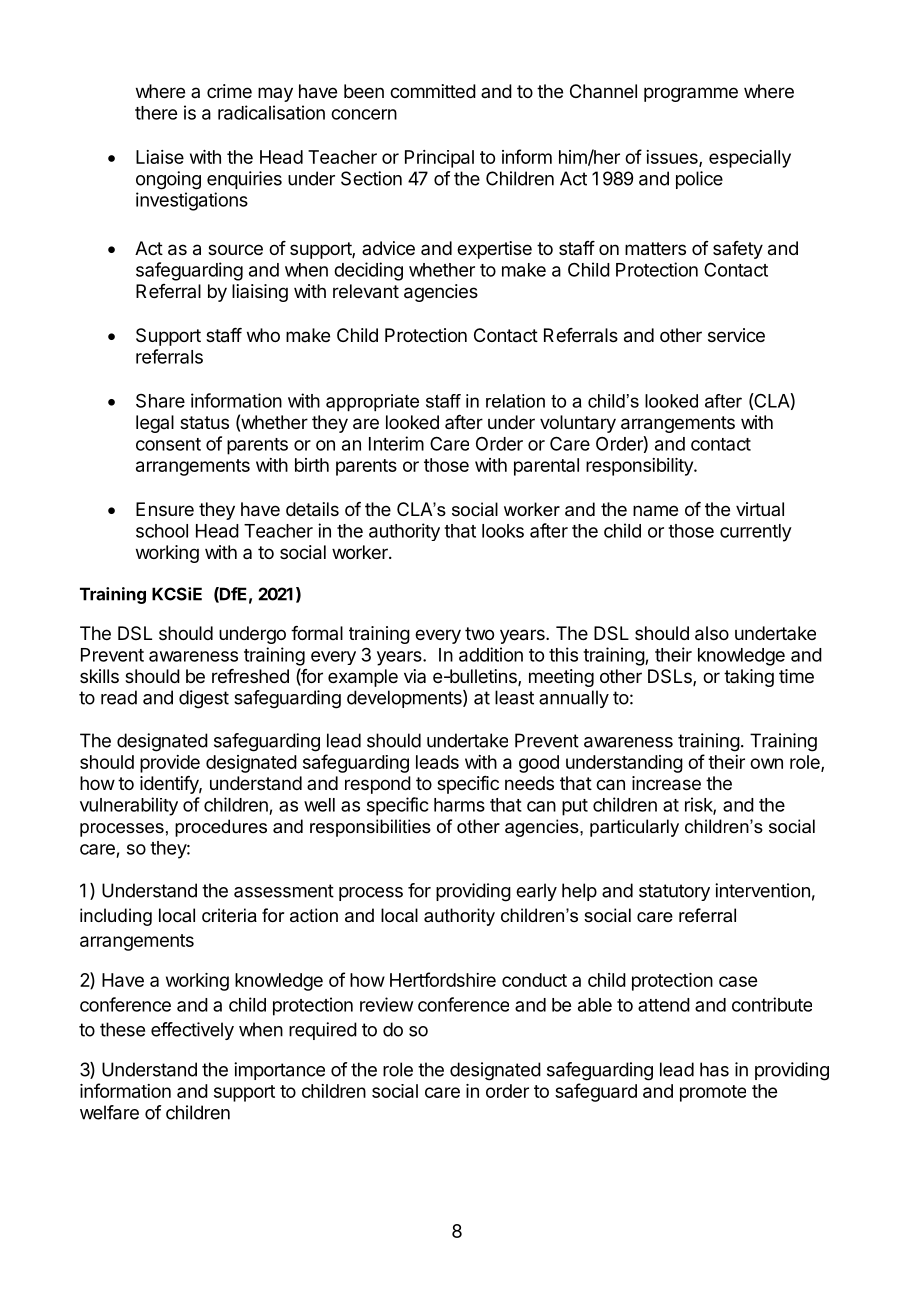 The image size is (924, 1308). I want to click on also, so click(712, 633).
